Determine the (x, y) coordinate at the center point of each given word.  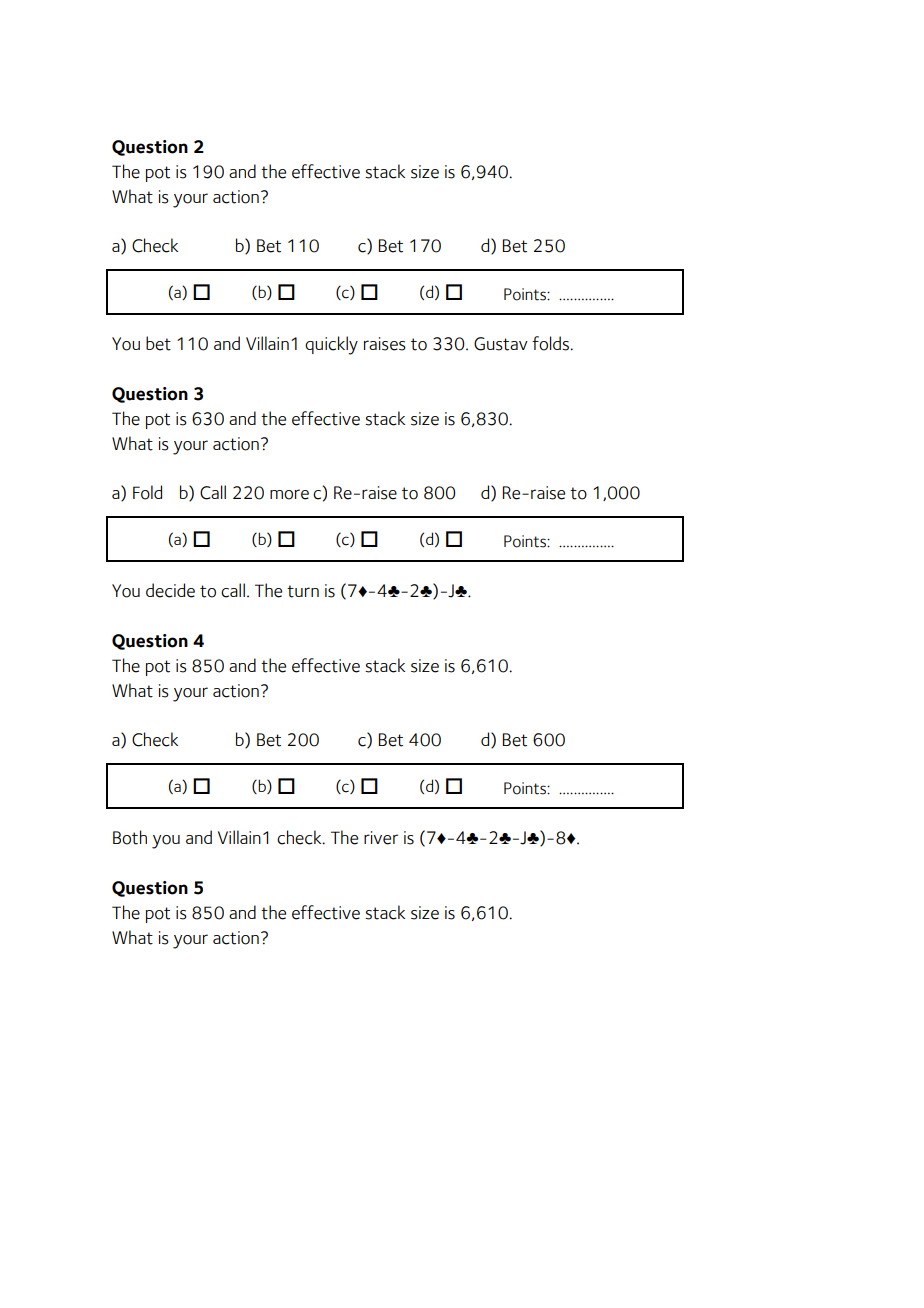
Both (130, 837)
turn (303, 591)
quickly (331, 345)
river (381, 838)
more (289, 494)
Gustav (501, 344)
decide (170, 590)
